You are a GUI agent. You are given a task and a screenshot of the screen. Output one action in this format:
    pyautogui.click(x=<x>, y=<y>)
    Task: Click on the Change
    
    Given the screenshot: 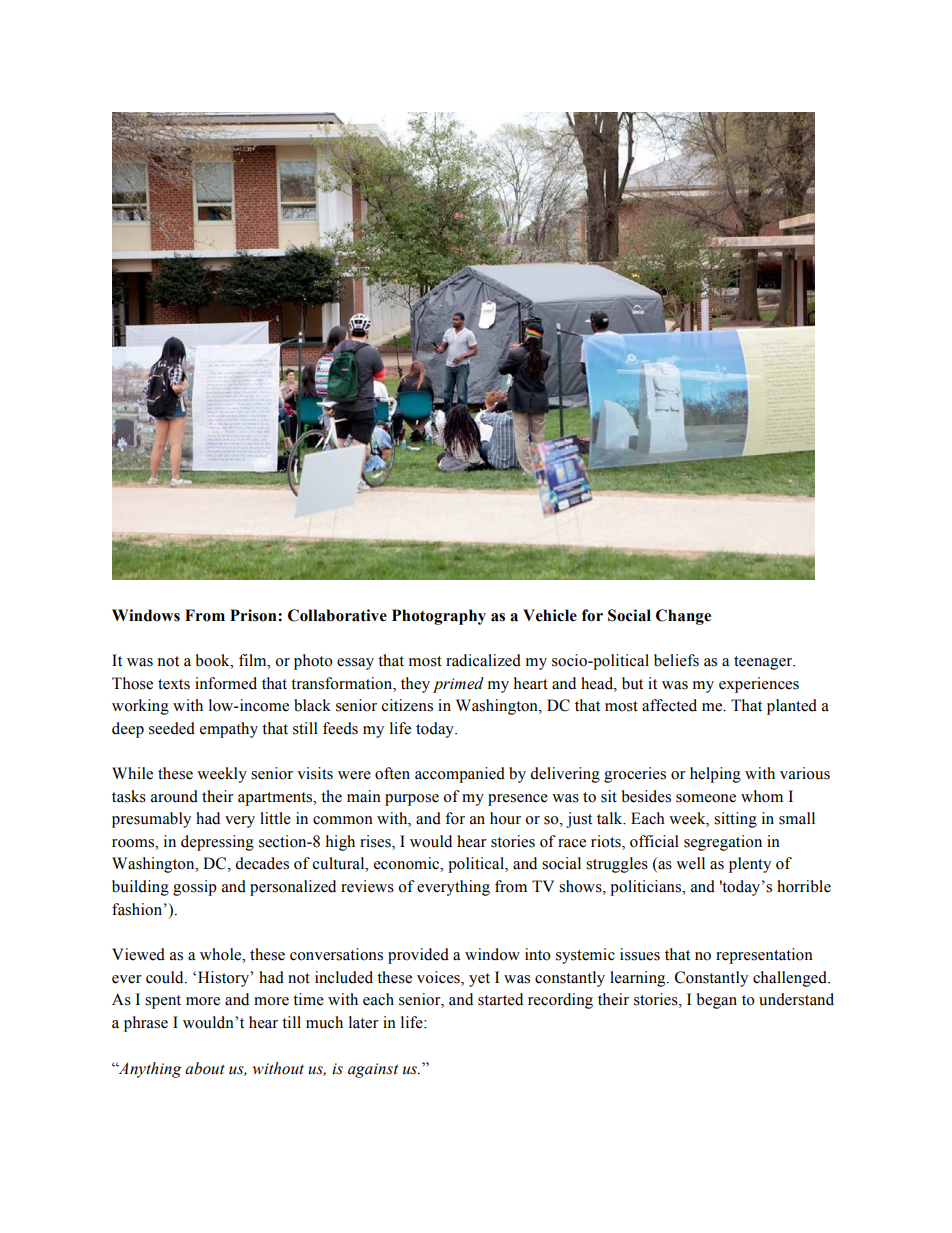 What is the action you would take?
    pyautogui.click(x=683, y=617)
